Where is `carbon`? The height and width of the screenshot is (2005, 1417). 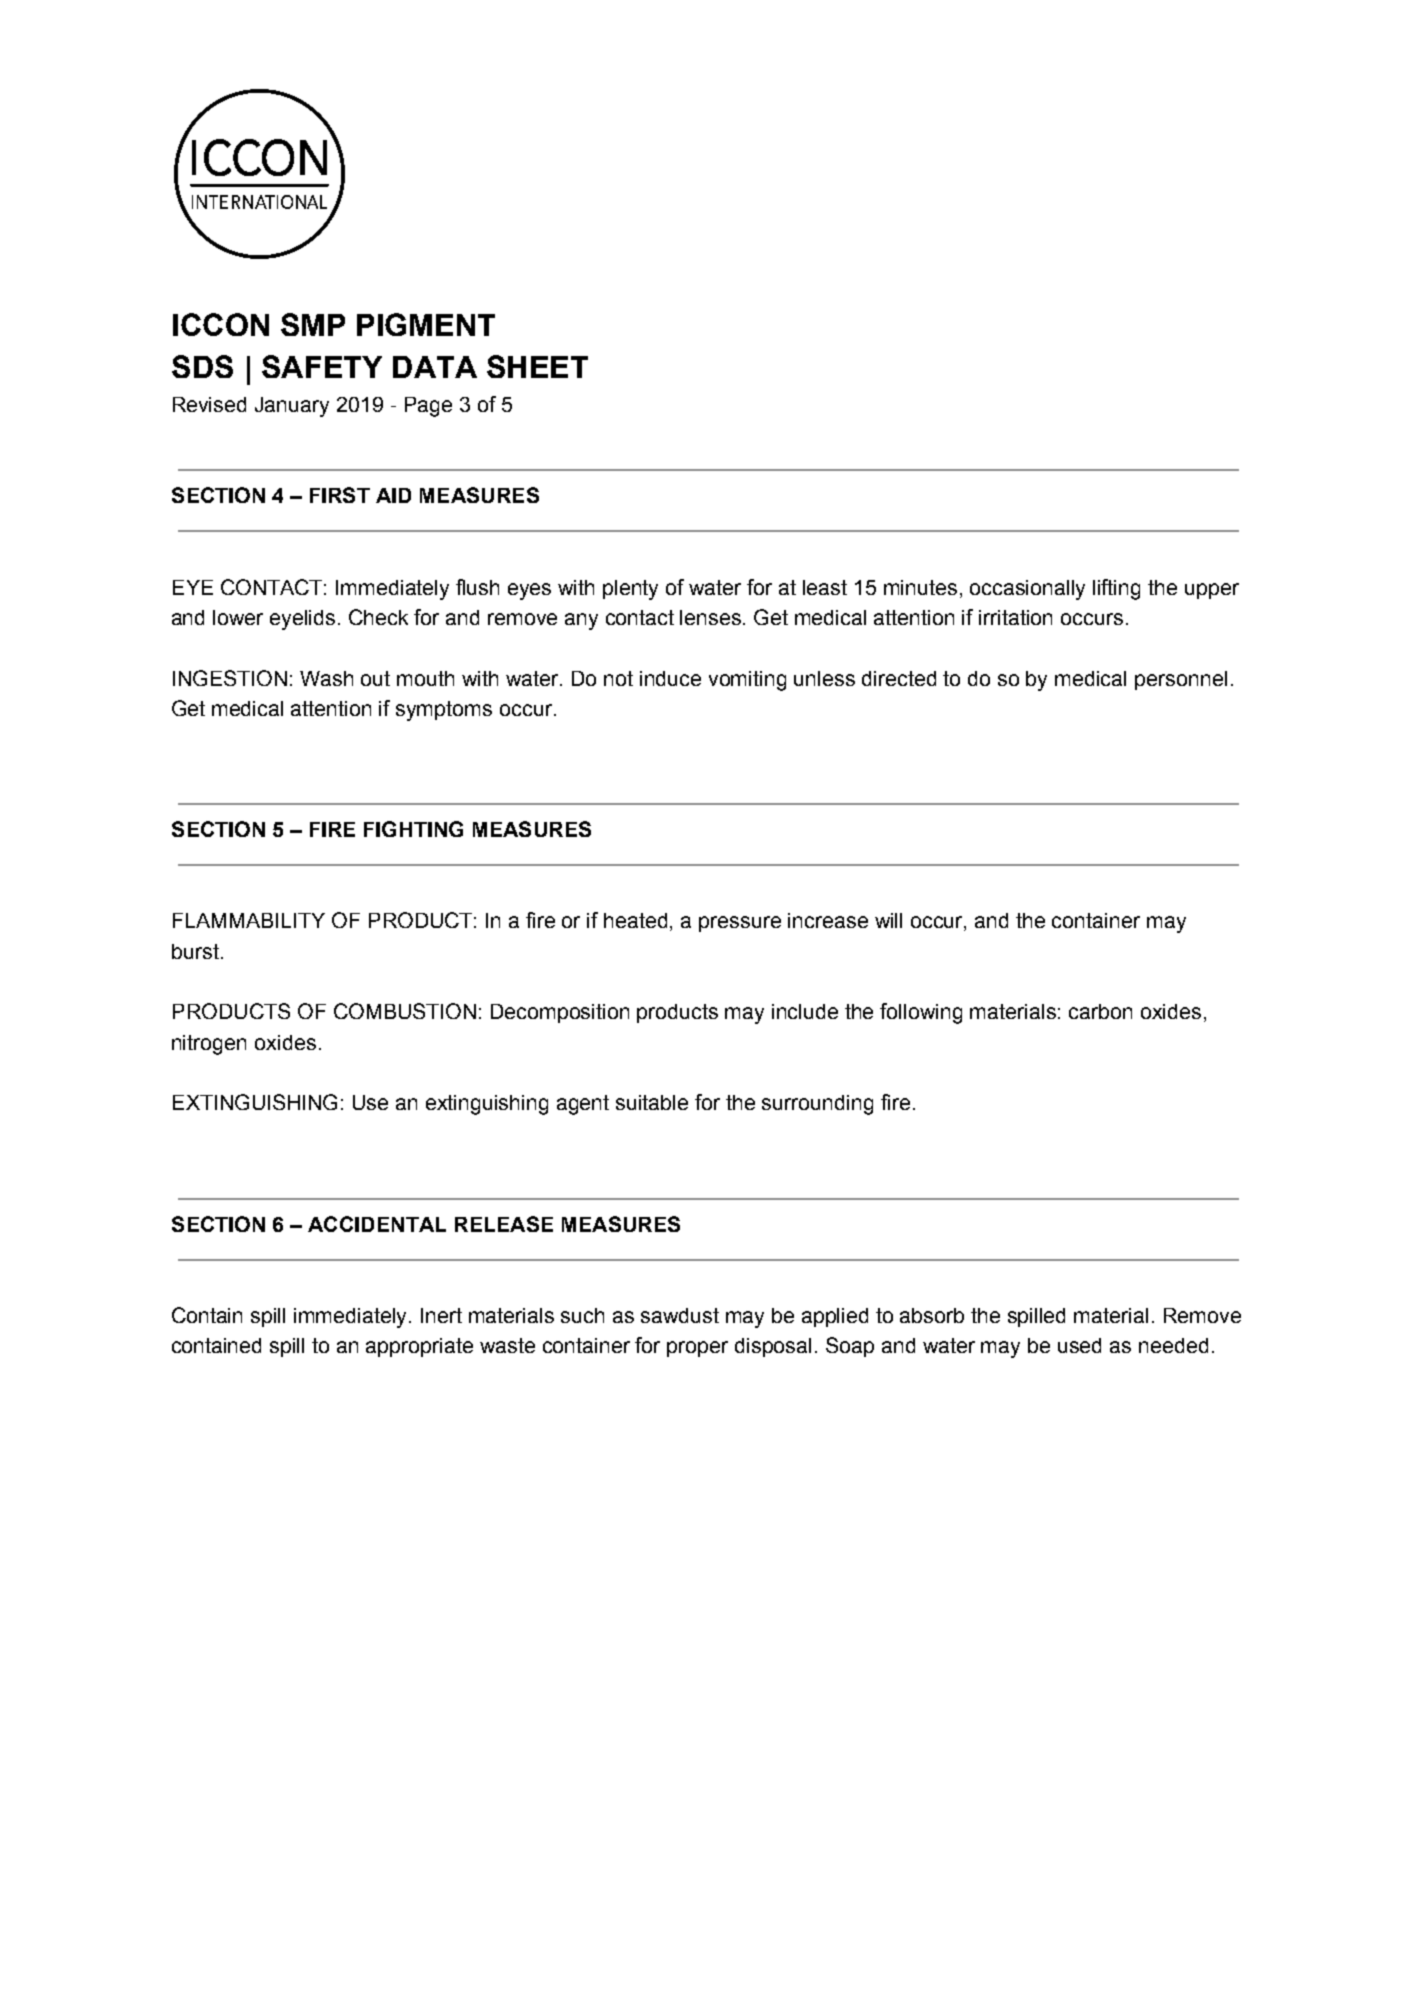 carbon is located at coordinates (1100, 1011).
